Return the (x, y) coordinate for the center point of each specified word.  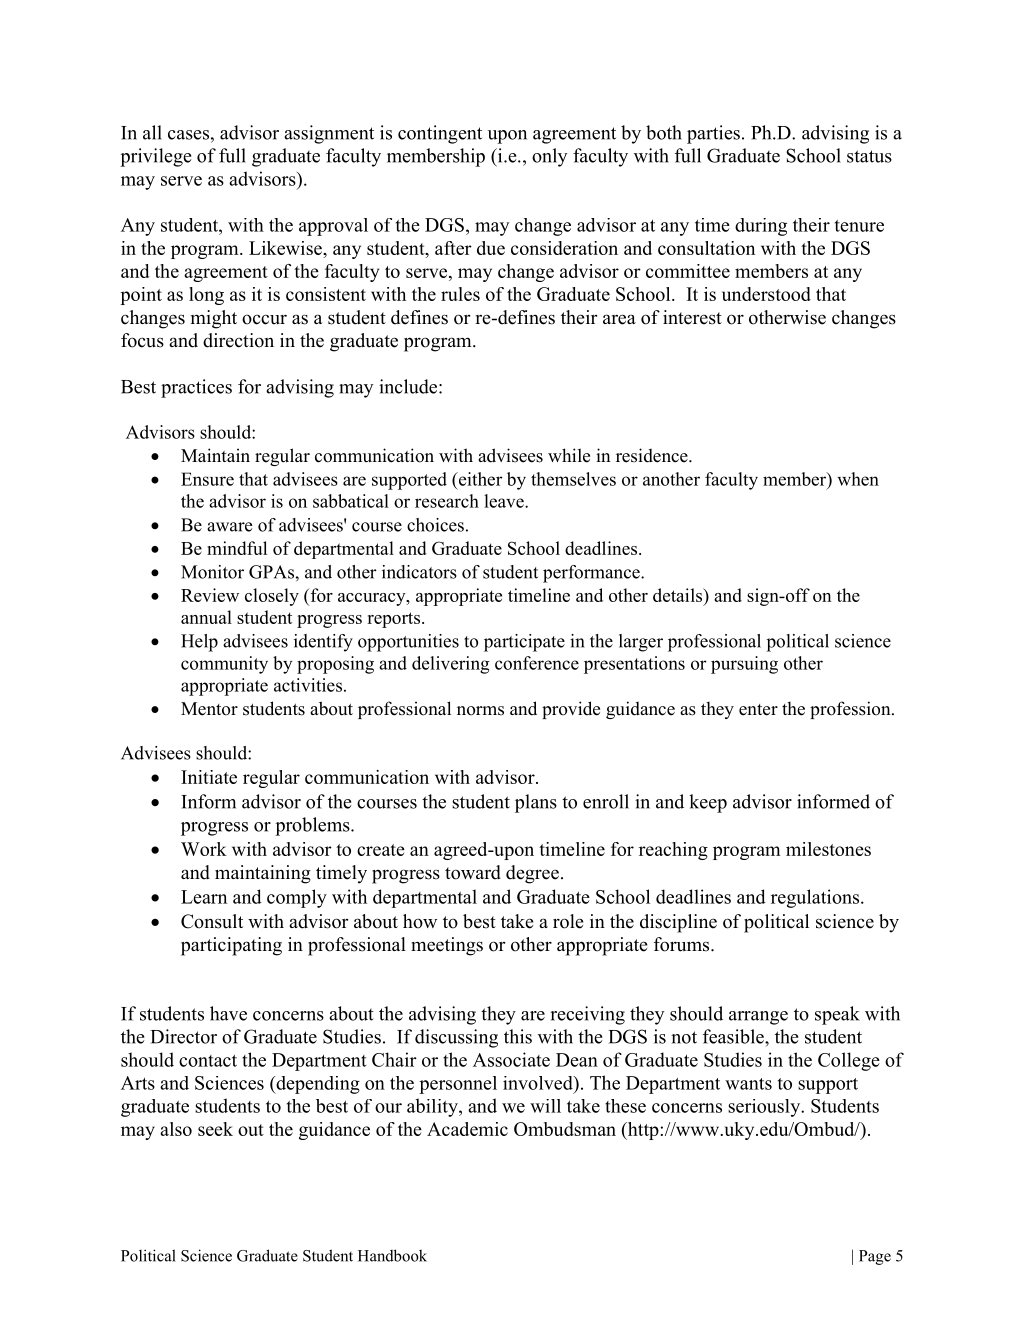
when (858, 479)
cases (188, 135)
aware (229, 527)
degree (532, 874)
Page (875, 1257)
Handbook (392, 1255)
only (549, 157)
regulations (816, 898)
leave (505, 501)
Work (204, 849)
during (761, 227)
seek (215, 1129)
